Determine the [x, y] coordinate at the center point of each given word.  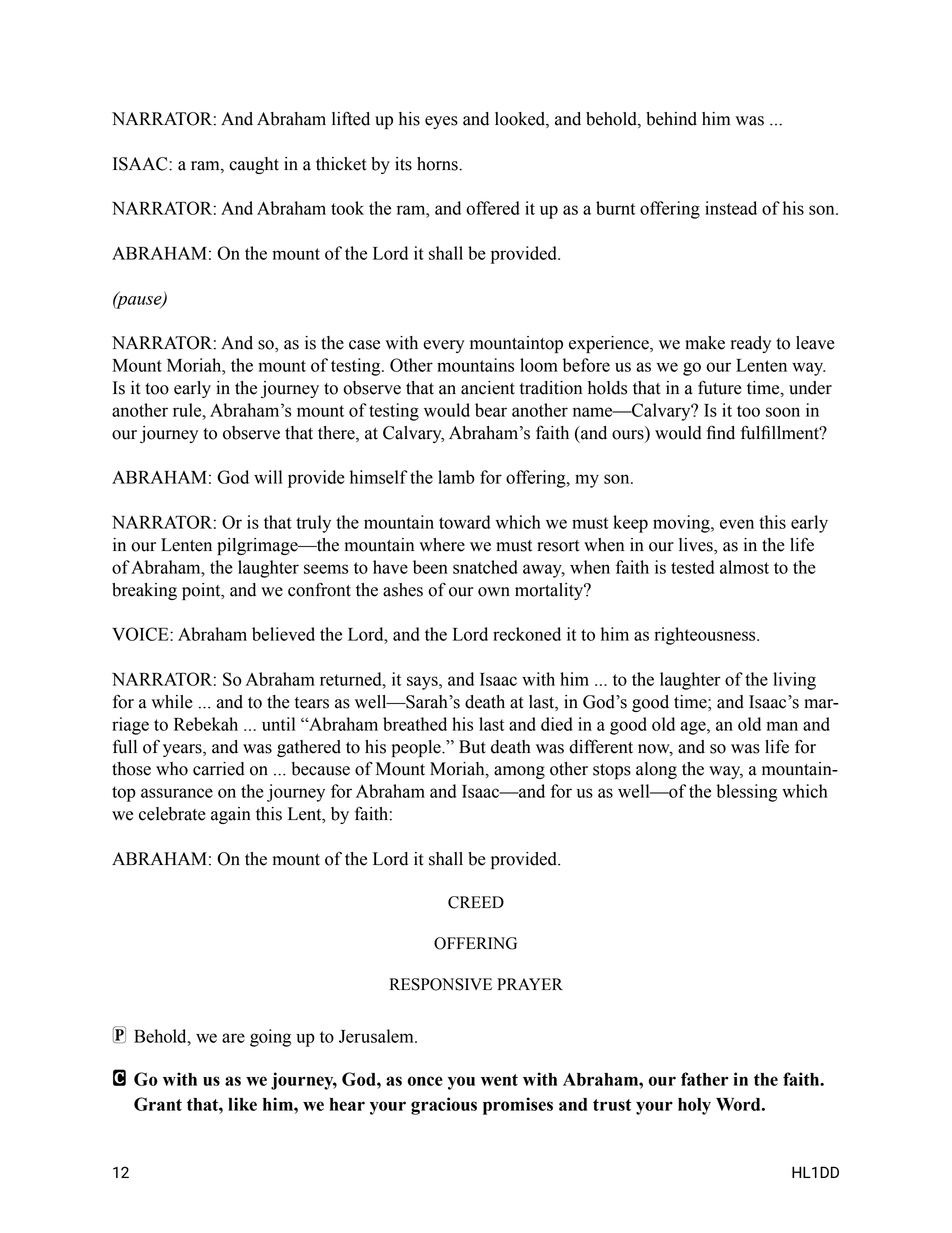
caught [254, 165]
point [202, 591]
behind [671, 119]
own [494, 592]
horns [438, 164]
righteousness [706, 636]
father [704, 1079]
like [242, 1104]
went [499, 1080]
